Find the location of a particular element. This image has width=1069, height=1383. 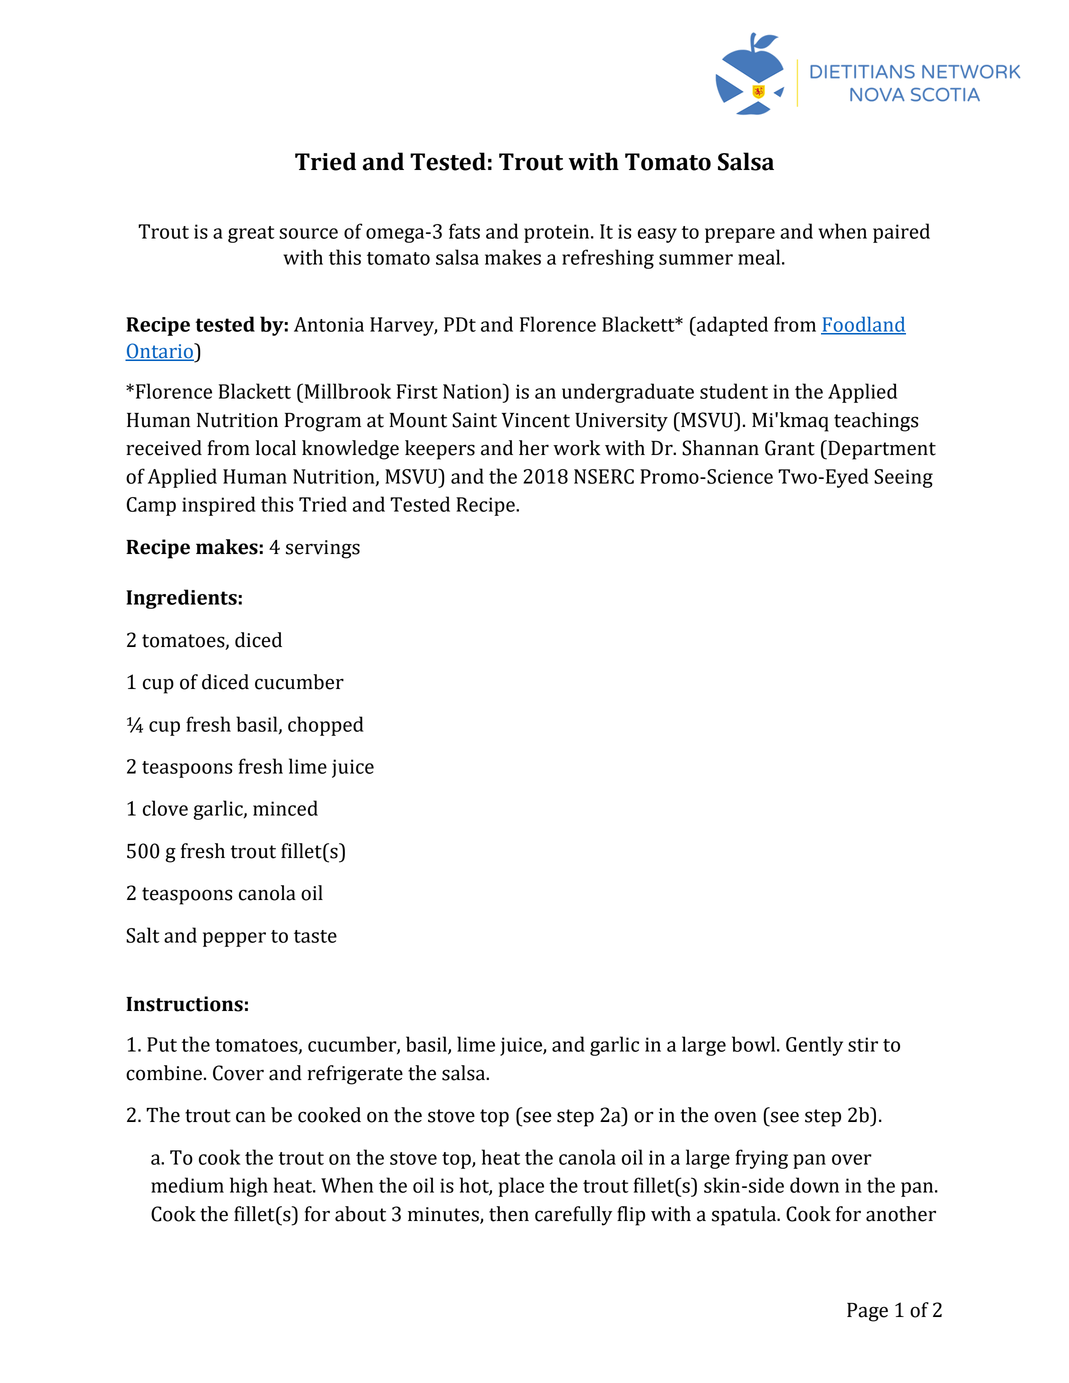

minced is located at coordinates (285, 808).
